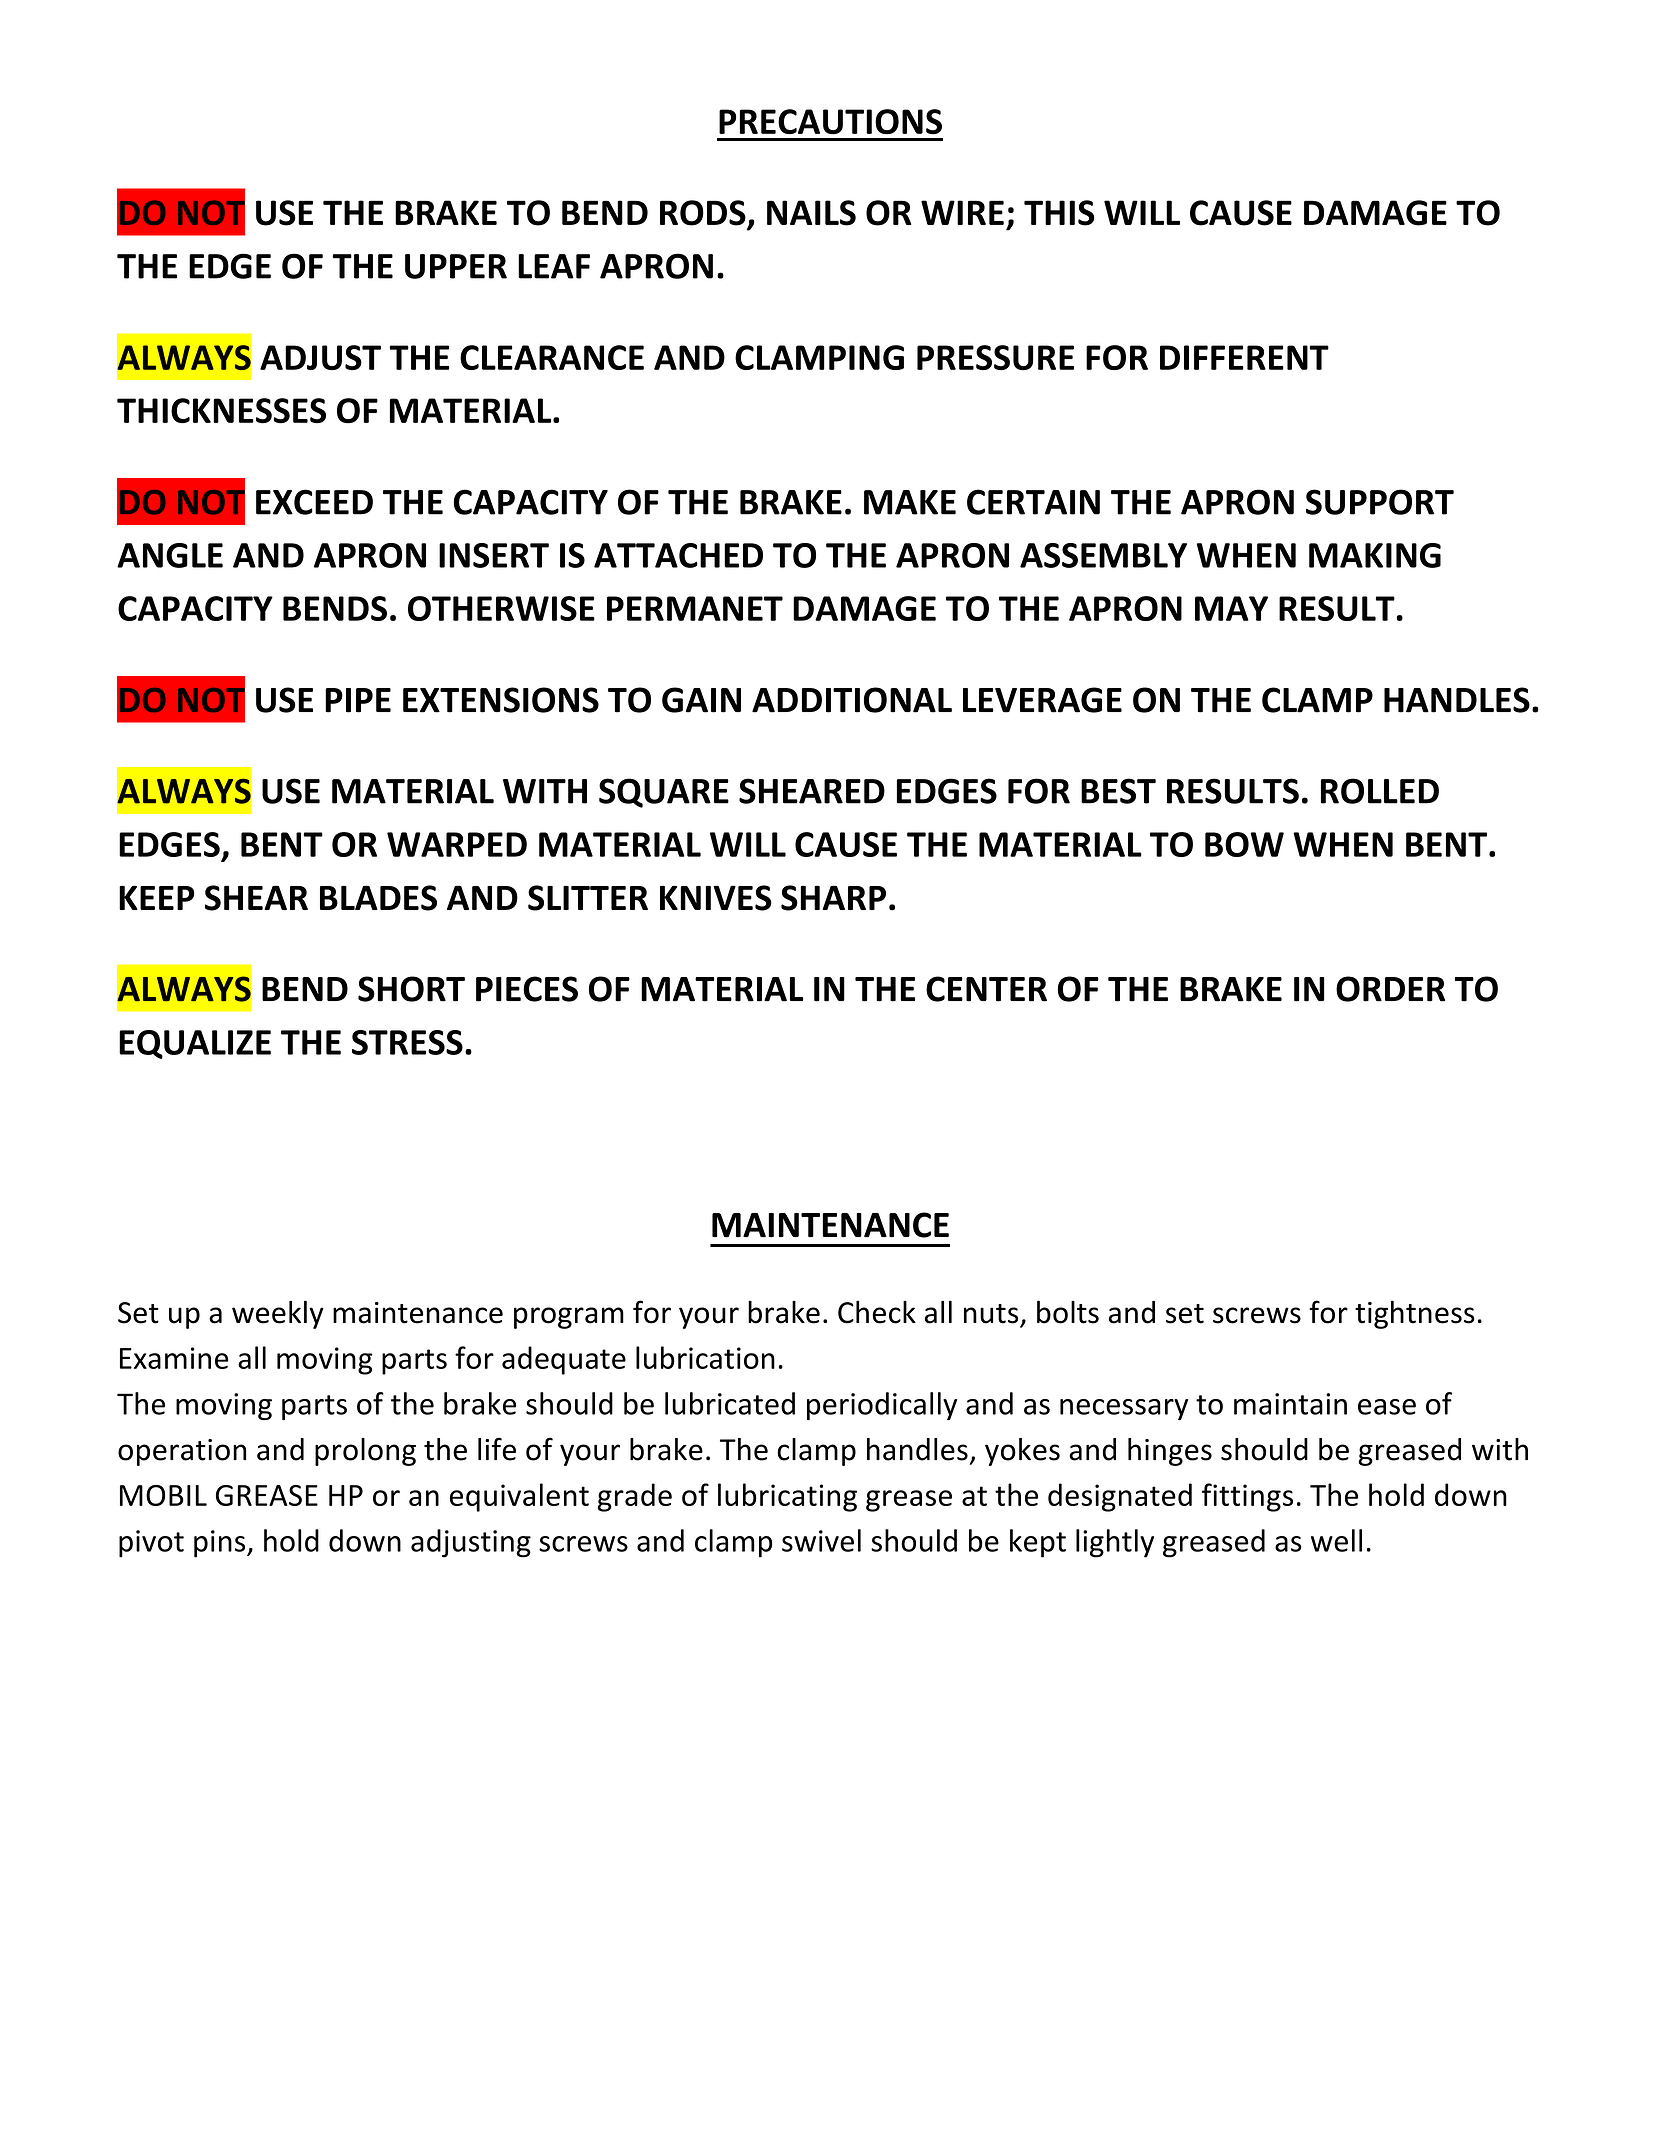 This page has width=1660, height=2148. Describe the element at coordinates (1231, 608) in the page. I see `MAY` at that location.
